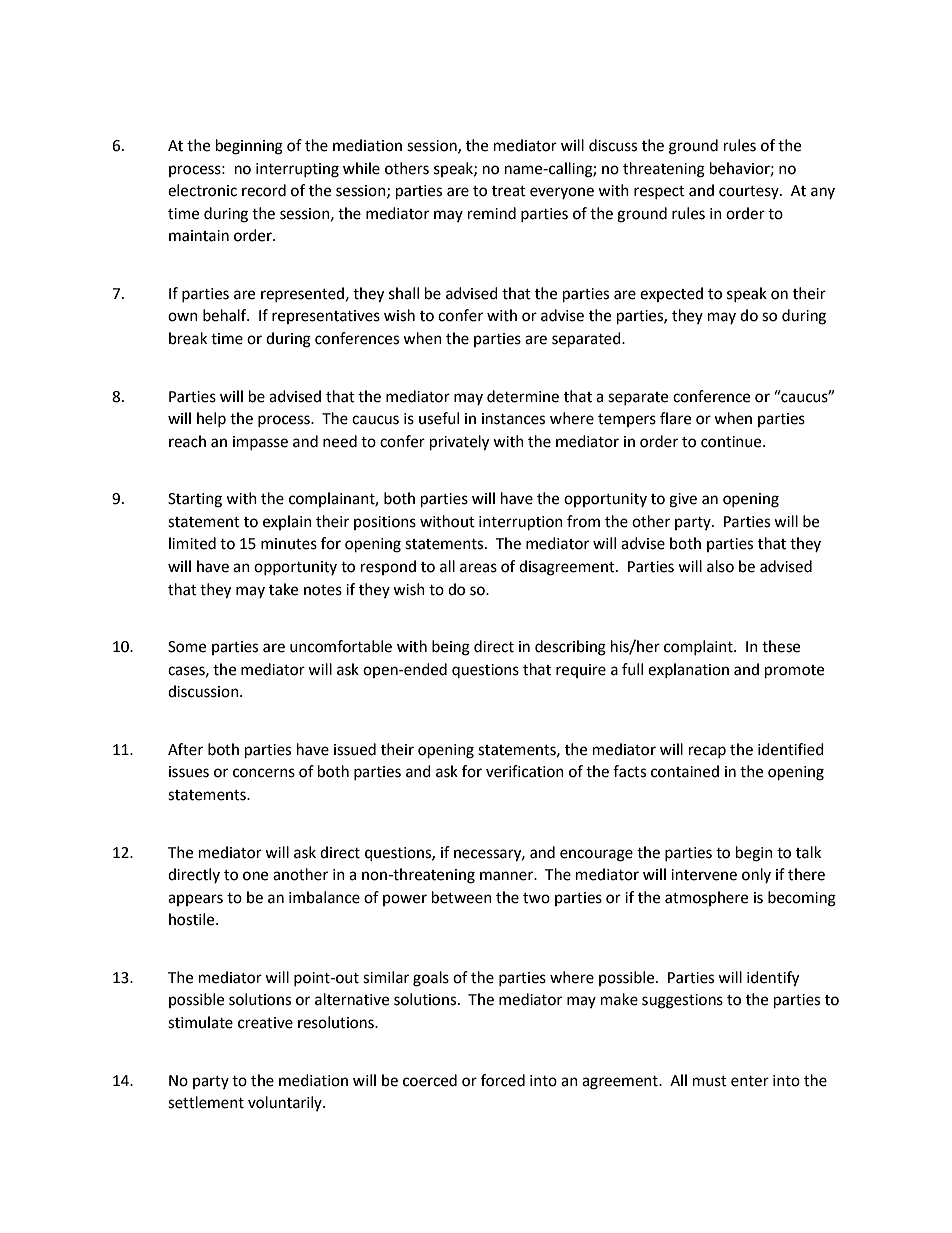 This image has width=952, height=1233. Describe the element at coordinates (525, 771) in the image. I see `verification` at that location.
